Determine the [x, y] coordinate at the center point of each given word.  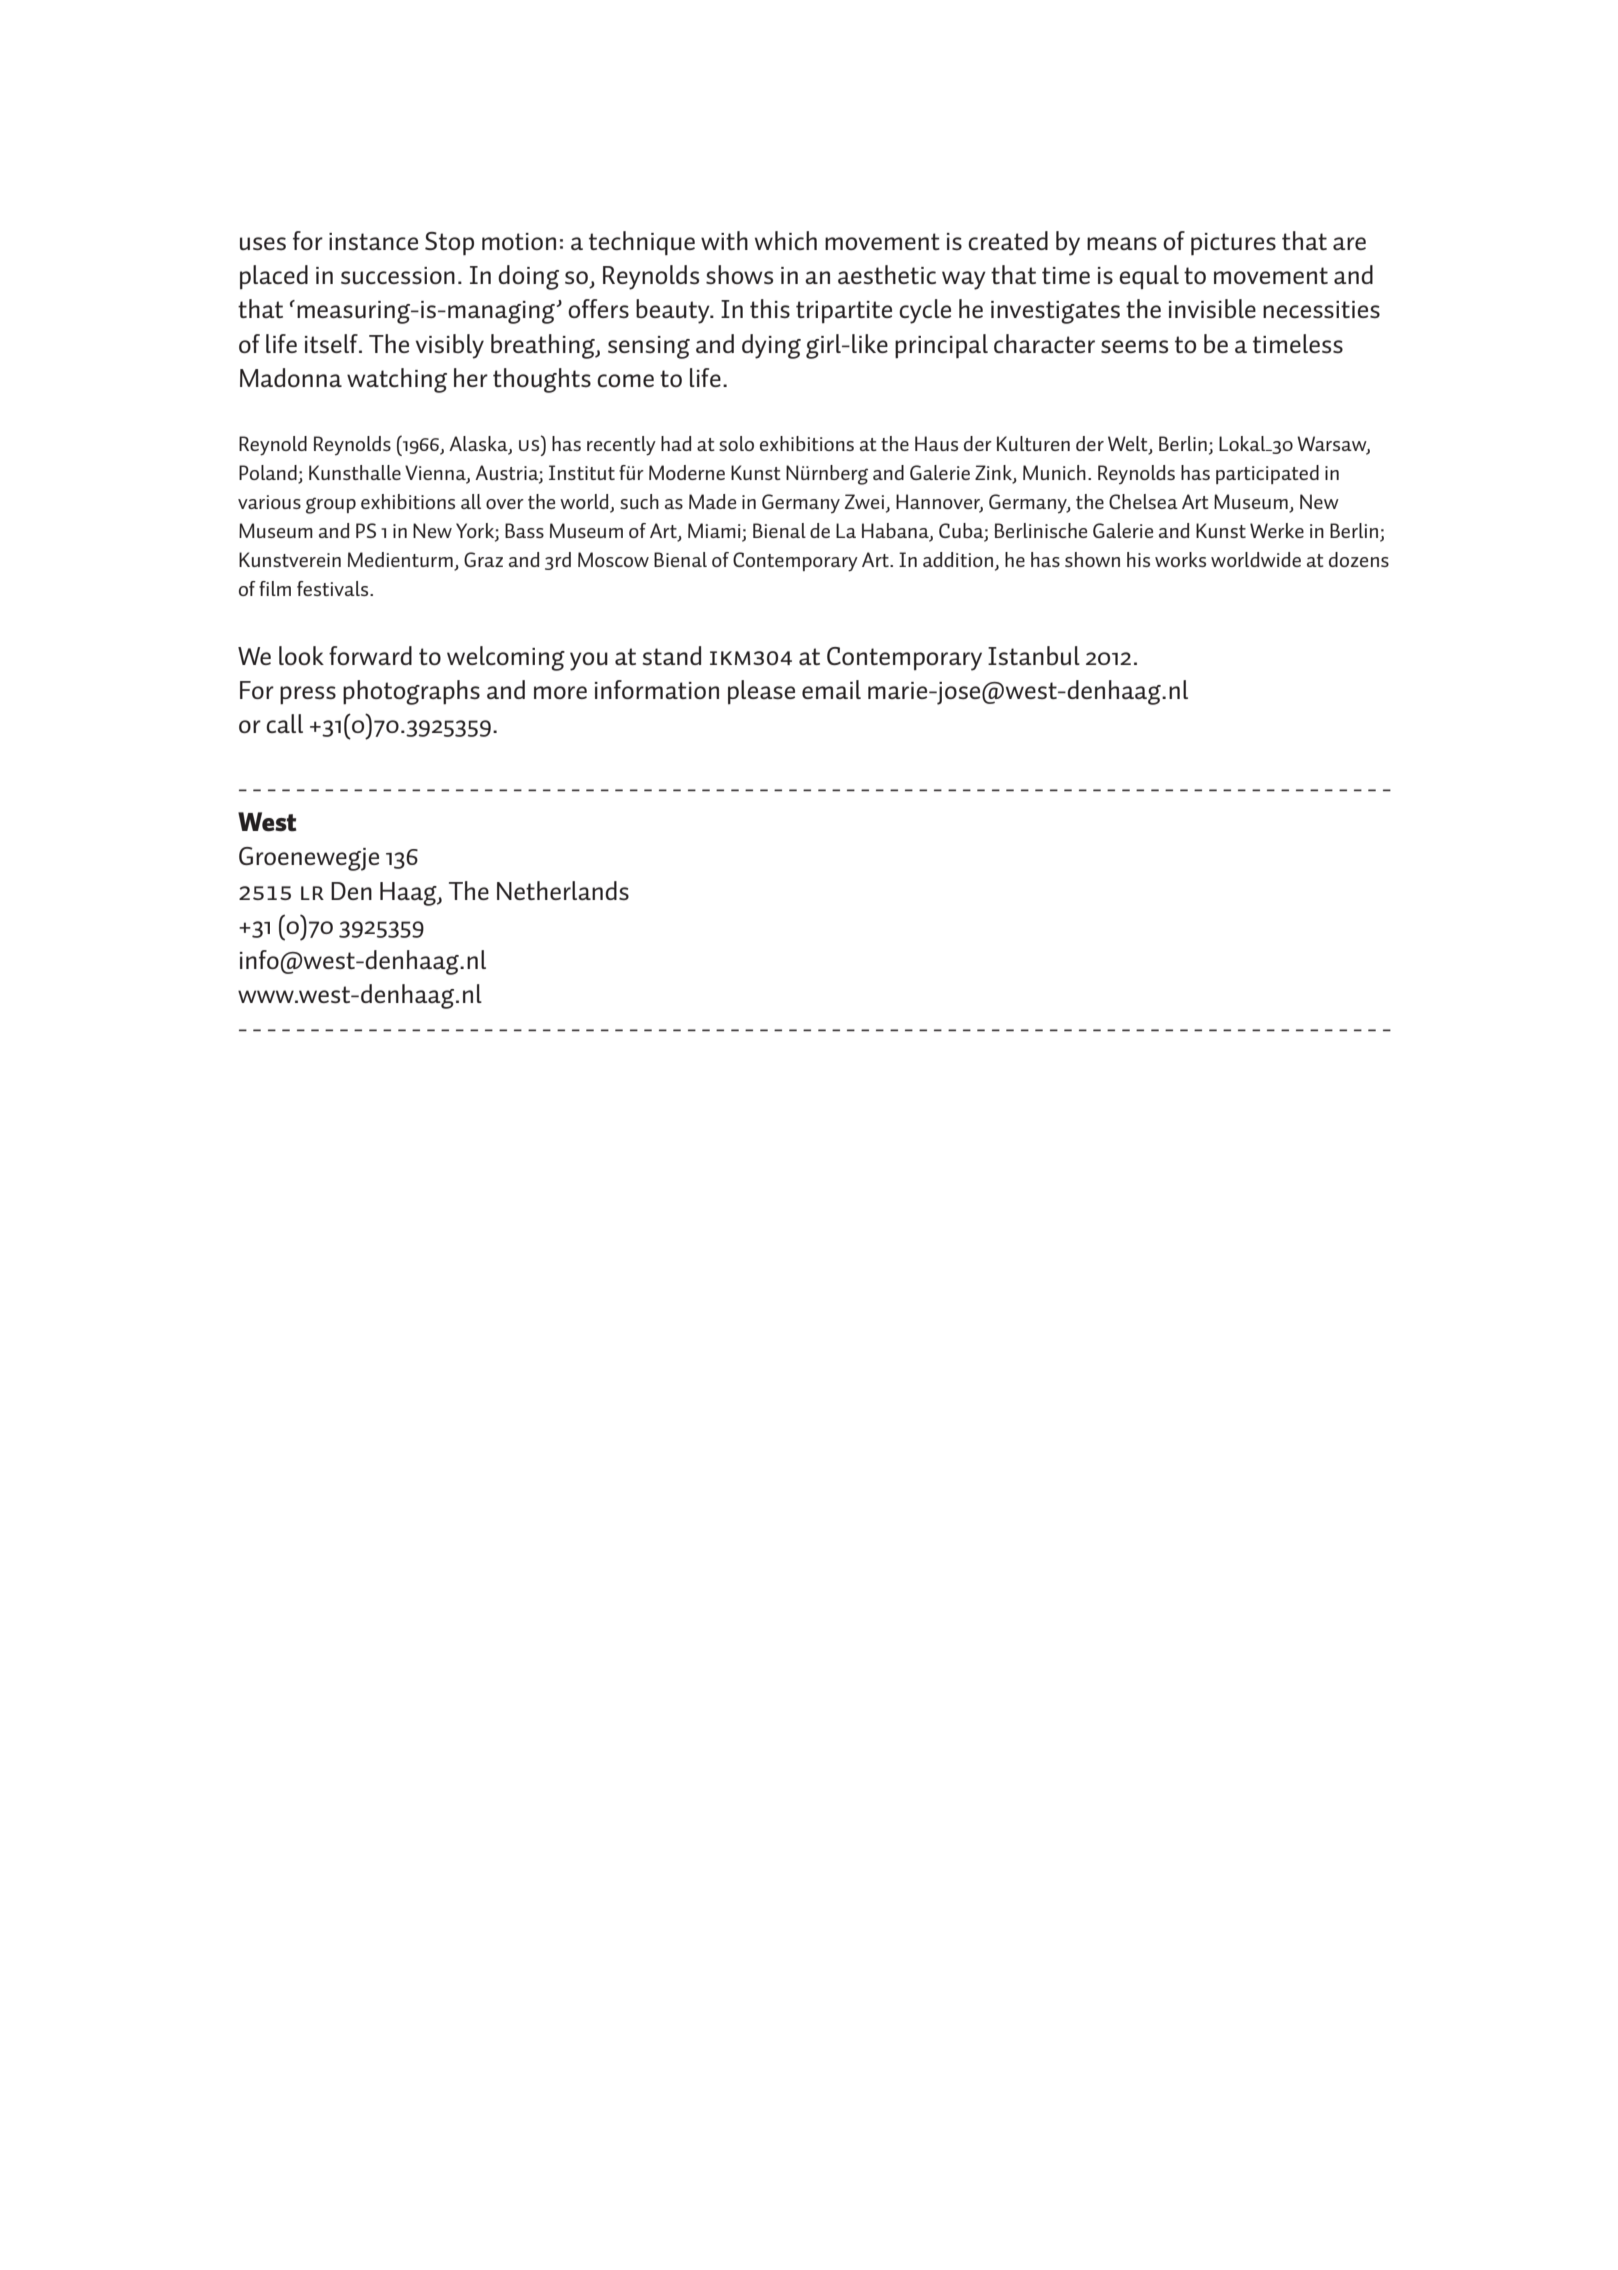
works [1180, 559]
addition [958, 559]
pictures [1233, 244]
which [786, 240]
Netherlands [563, 890]
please [761, 692]
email [831, 689]
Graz [483, 559]
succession [398, 276]
